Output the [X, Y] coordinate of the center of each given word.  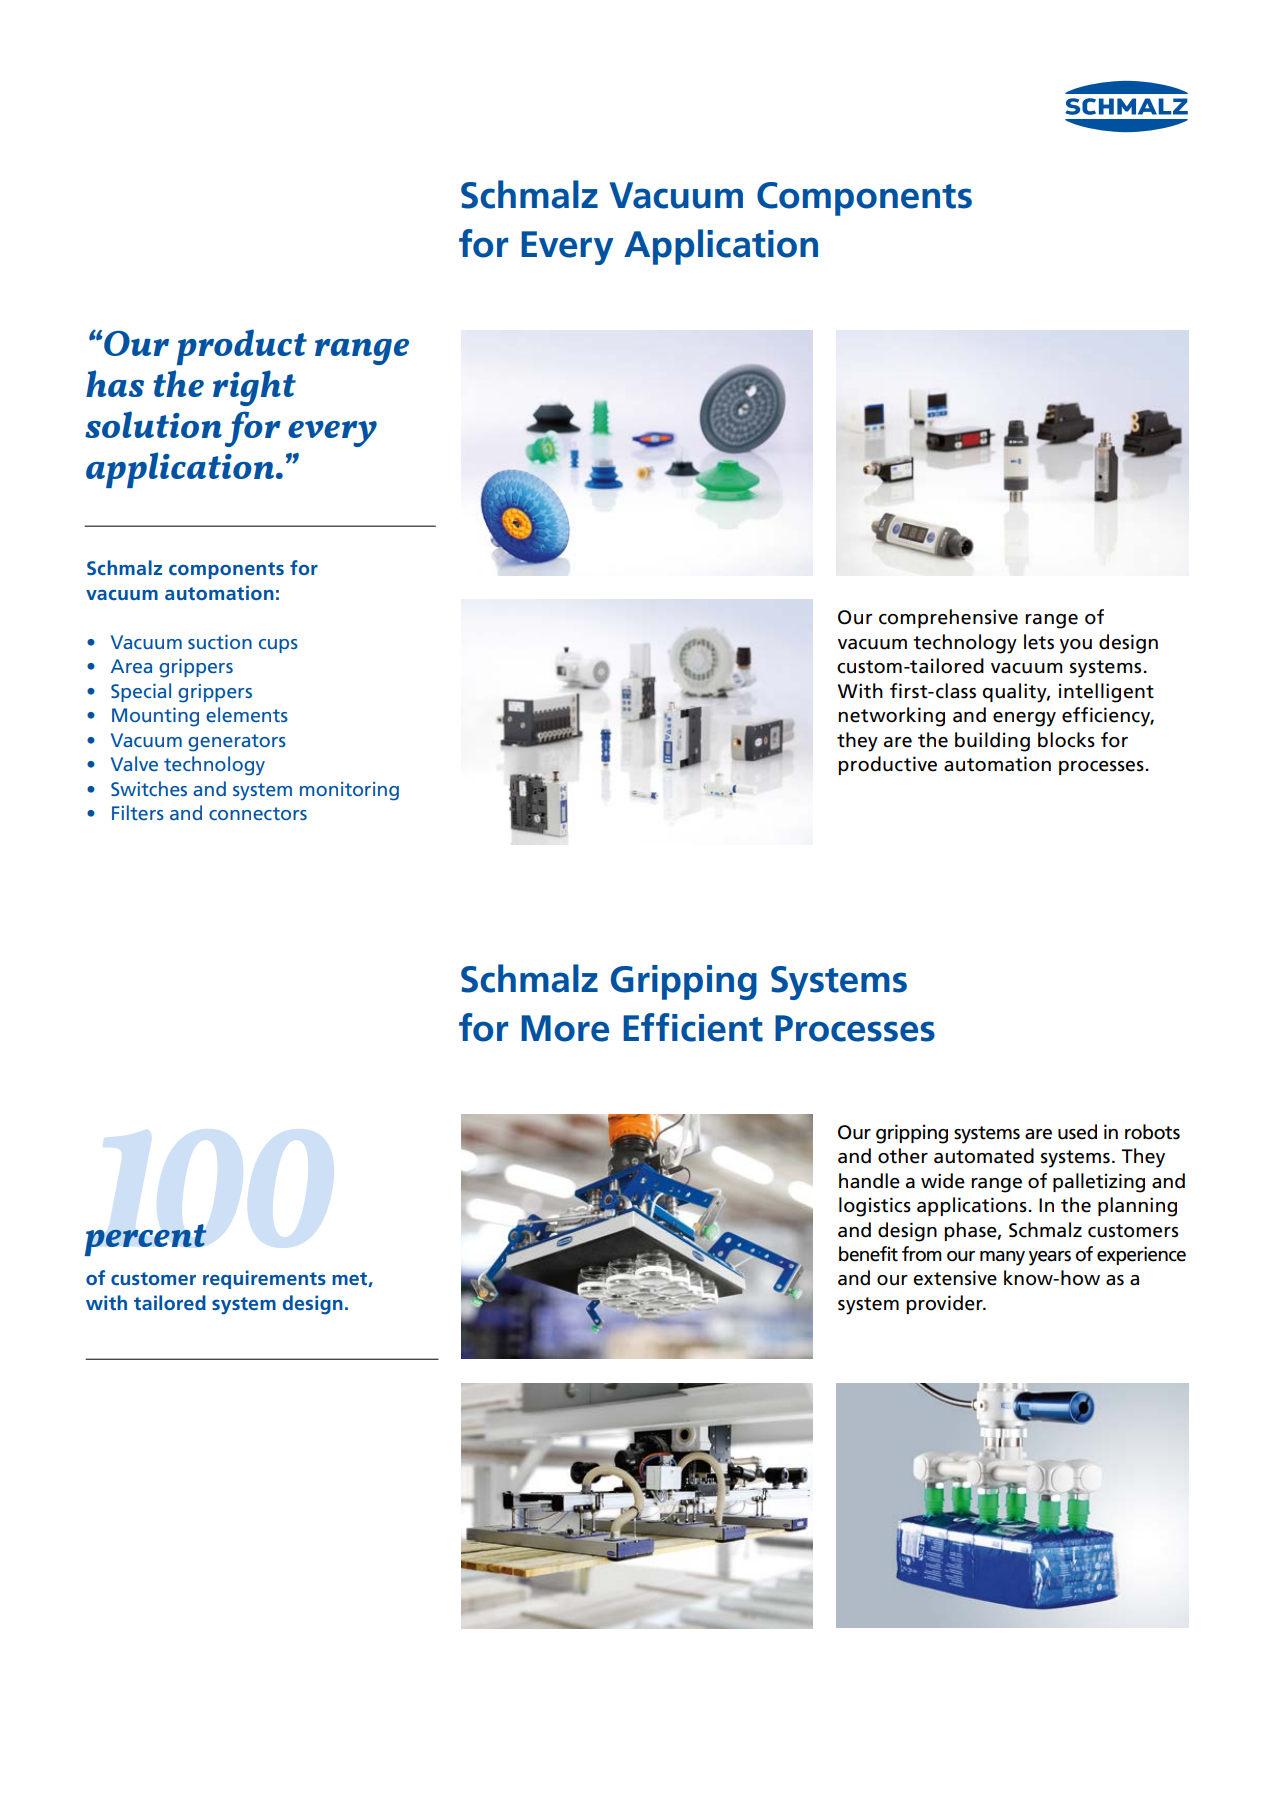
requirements [264, 1279]
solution [153, 424]
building [992, 742]
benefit [868, 1254]
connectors [258, 813]
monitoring [349, 791]
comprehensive [948, 618]
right [254, 388]
